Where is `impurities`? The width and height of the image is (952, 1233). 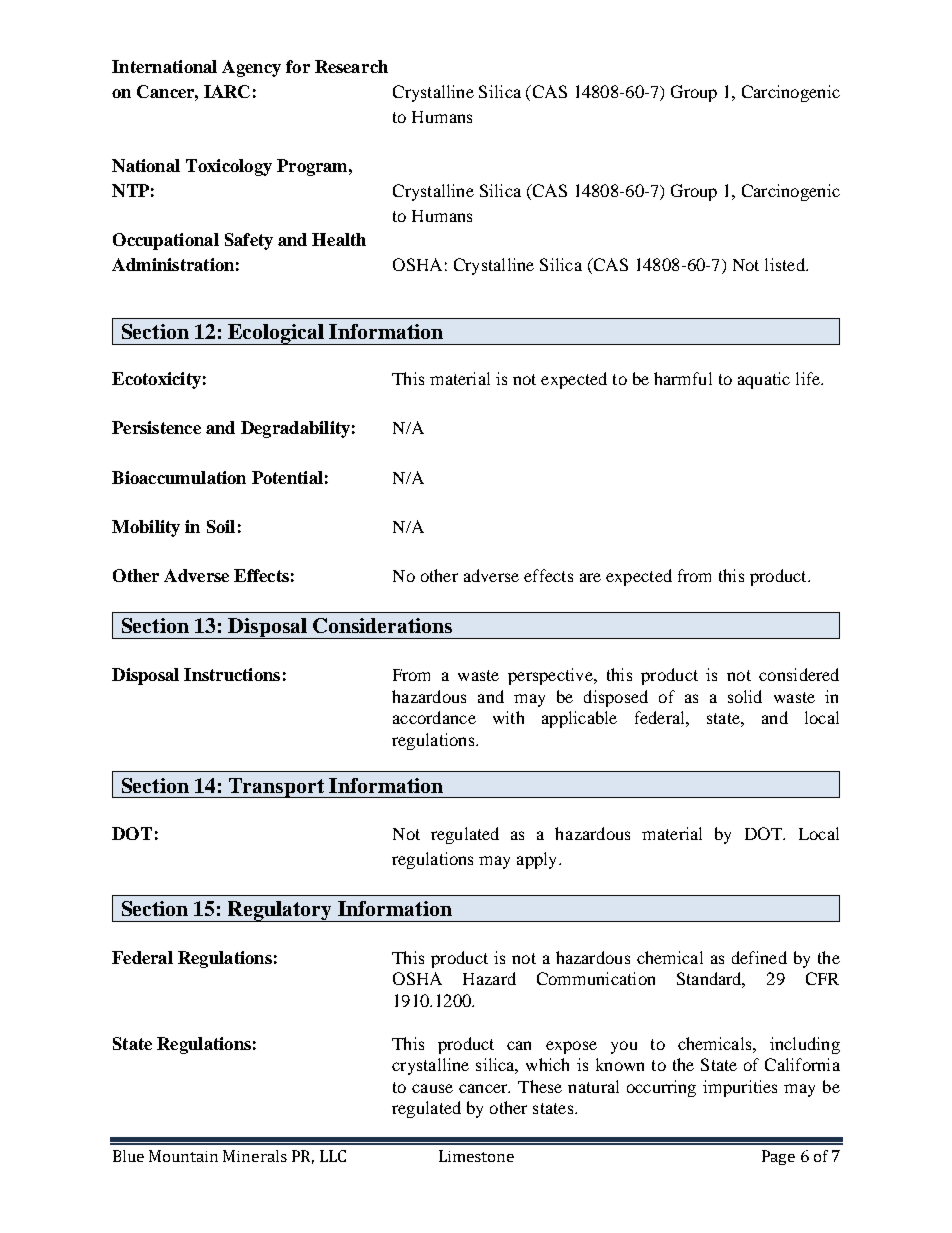 impurities is located at coordinates (740, 1088).
